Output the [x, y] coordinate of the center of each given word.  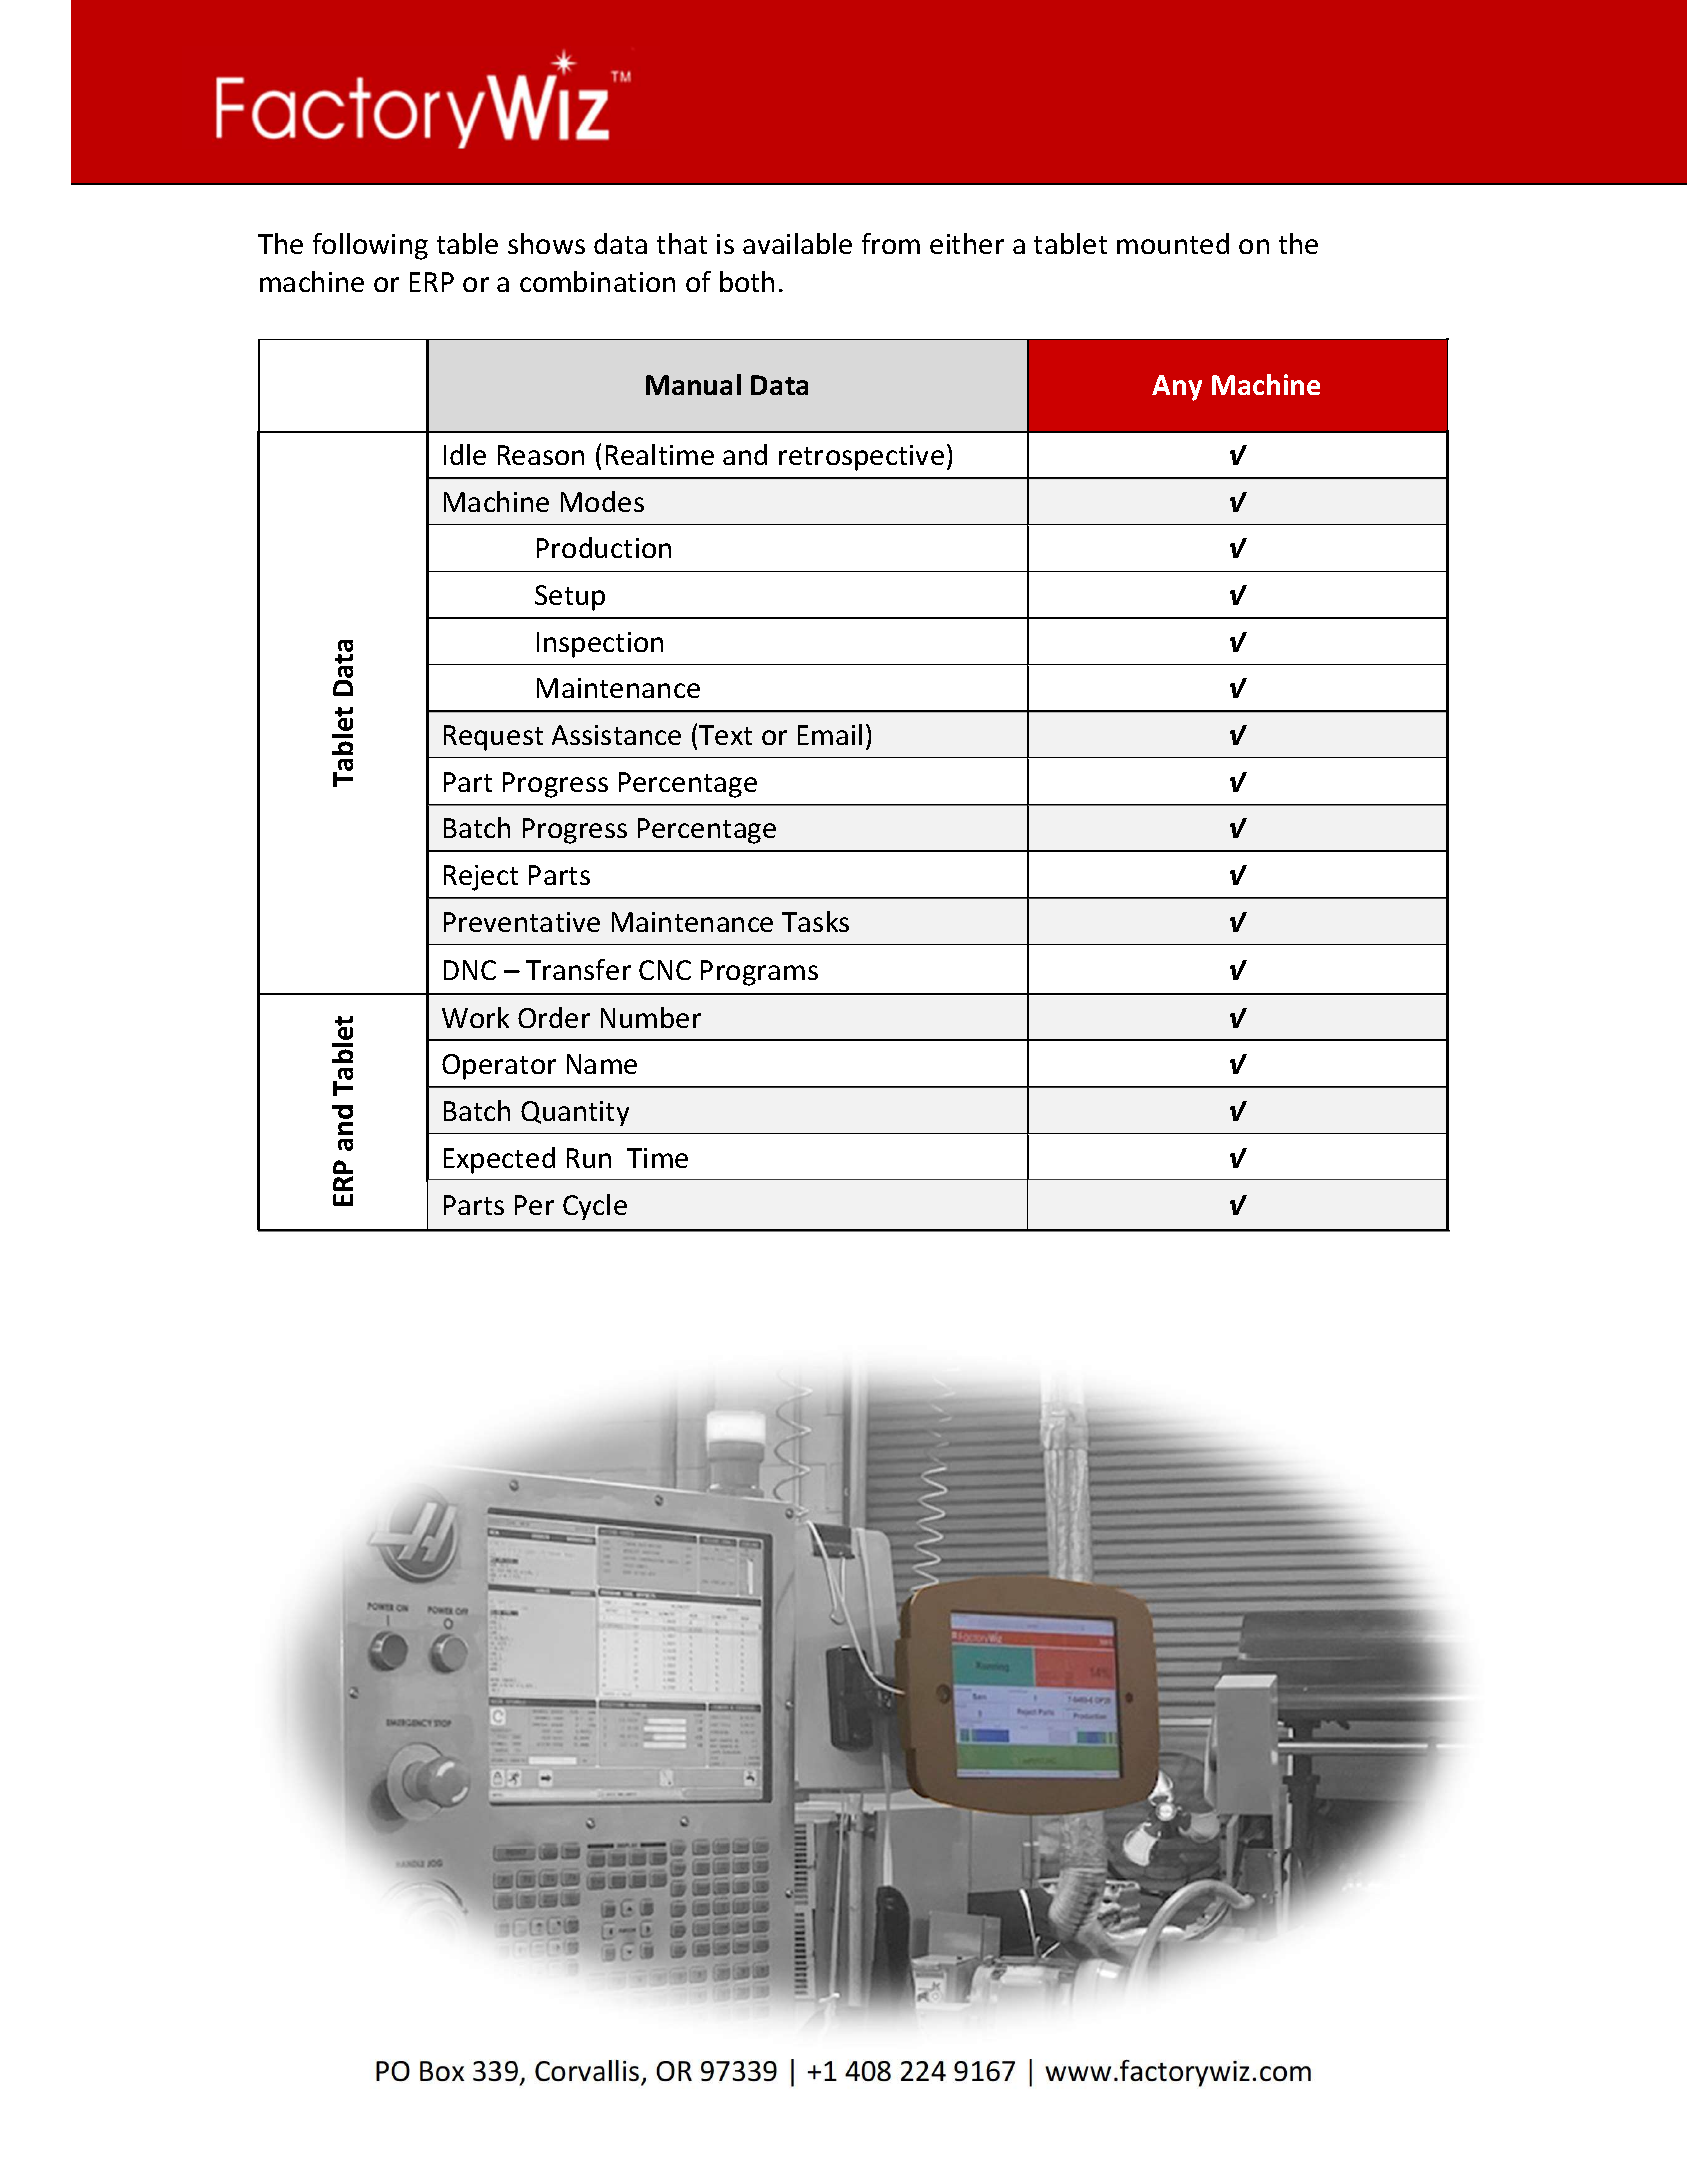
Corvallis [587, 2070]
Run [589, 1158]
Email [830, 734]
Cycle [595, 1207]
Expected [499, 1160]
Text [725, 735]
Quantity [575, 1113]
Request [493, 738]
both [747, 281]
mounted [1173, 243]
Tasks [815, 921]
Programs [759, 973]
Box [442, 2071]
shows [546, 243]
